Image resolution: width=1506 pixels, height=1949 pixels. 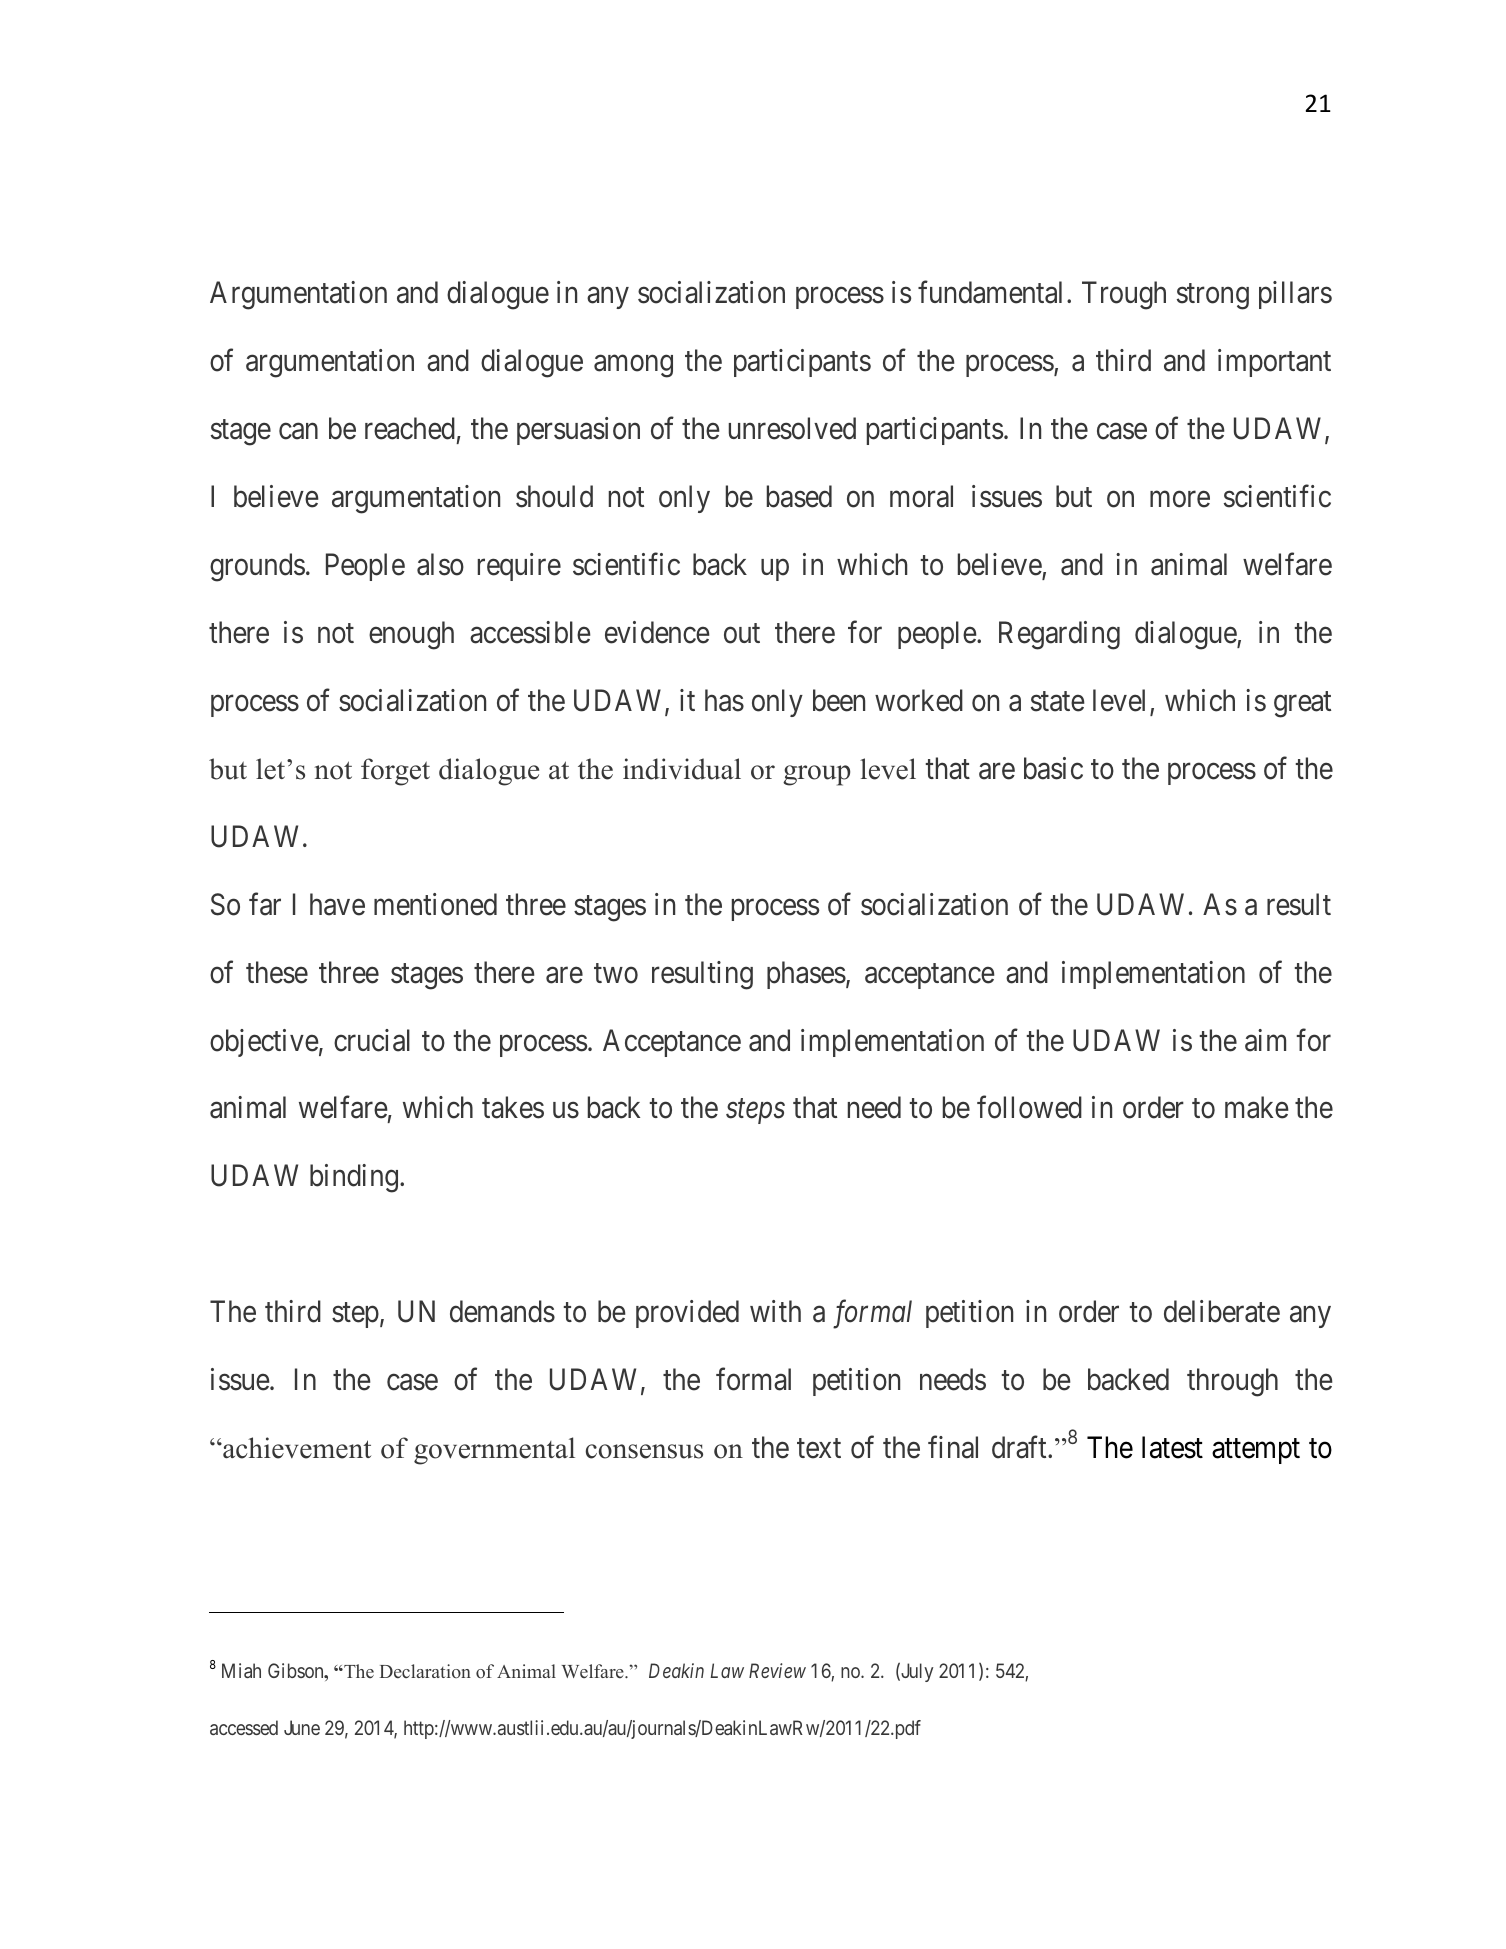 I want to click on aim, so click(x=1265, y=1040).
